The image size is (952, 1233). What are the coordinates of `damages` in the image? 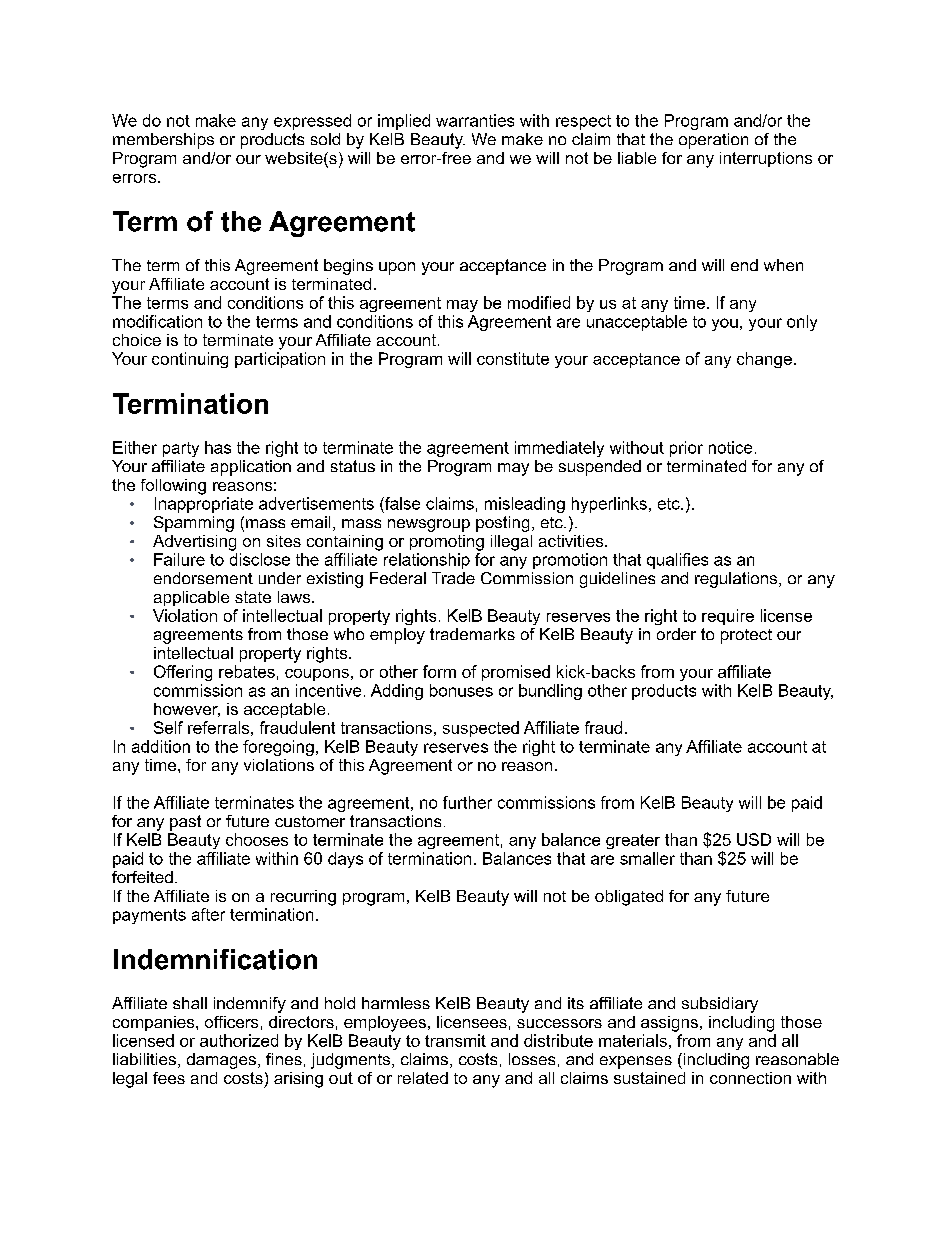 It's located at (221, 1061).
